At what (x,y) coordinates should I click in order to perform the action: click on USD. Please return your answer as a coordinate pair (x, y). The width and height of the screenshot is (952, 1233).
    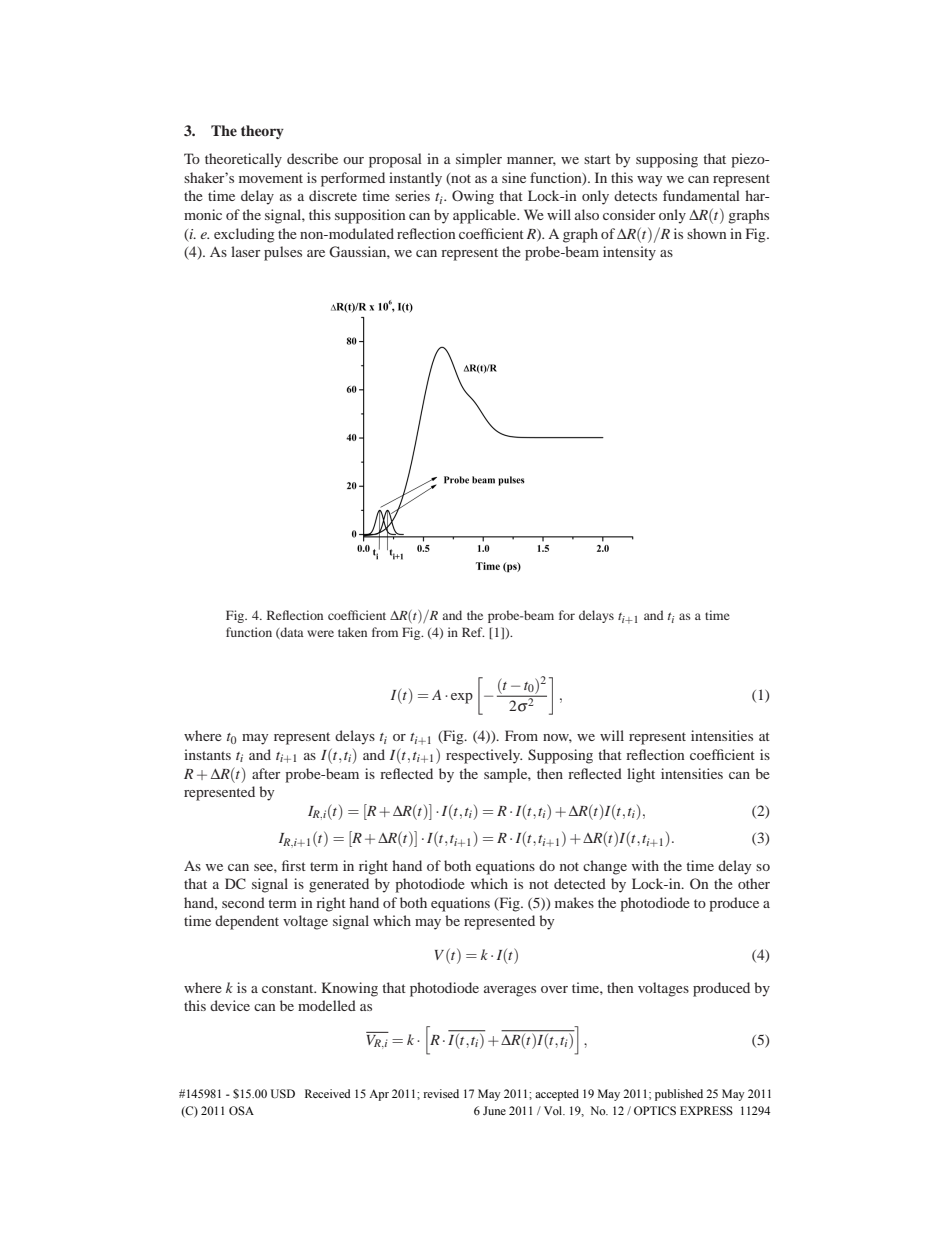
    Looking at the image, I should click on (283, 1093).
